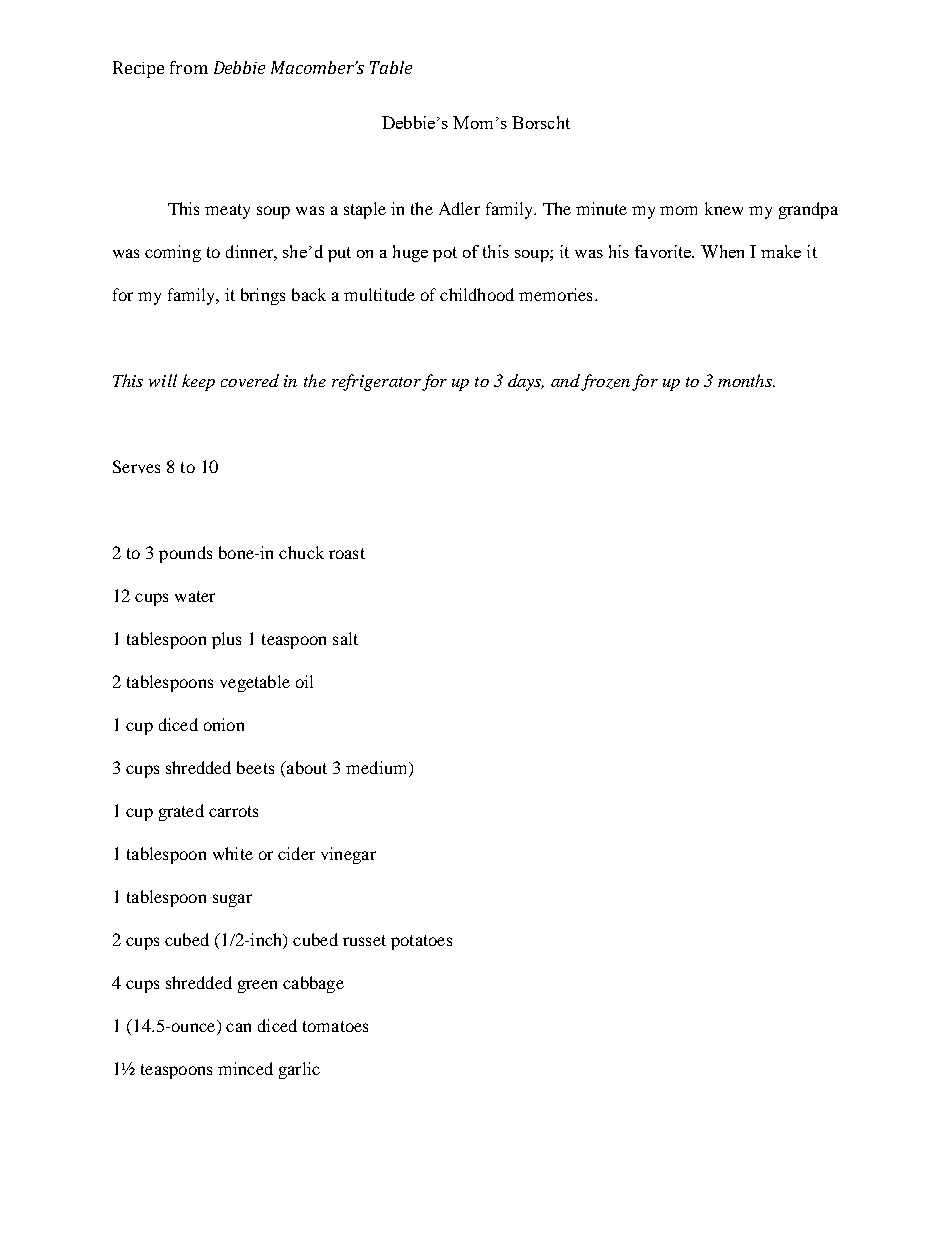  What do you see at coordinates (238, 1027) in the screenshot?
I see `can` at bounding box center [238, 1027].
